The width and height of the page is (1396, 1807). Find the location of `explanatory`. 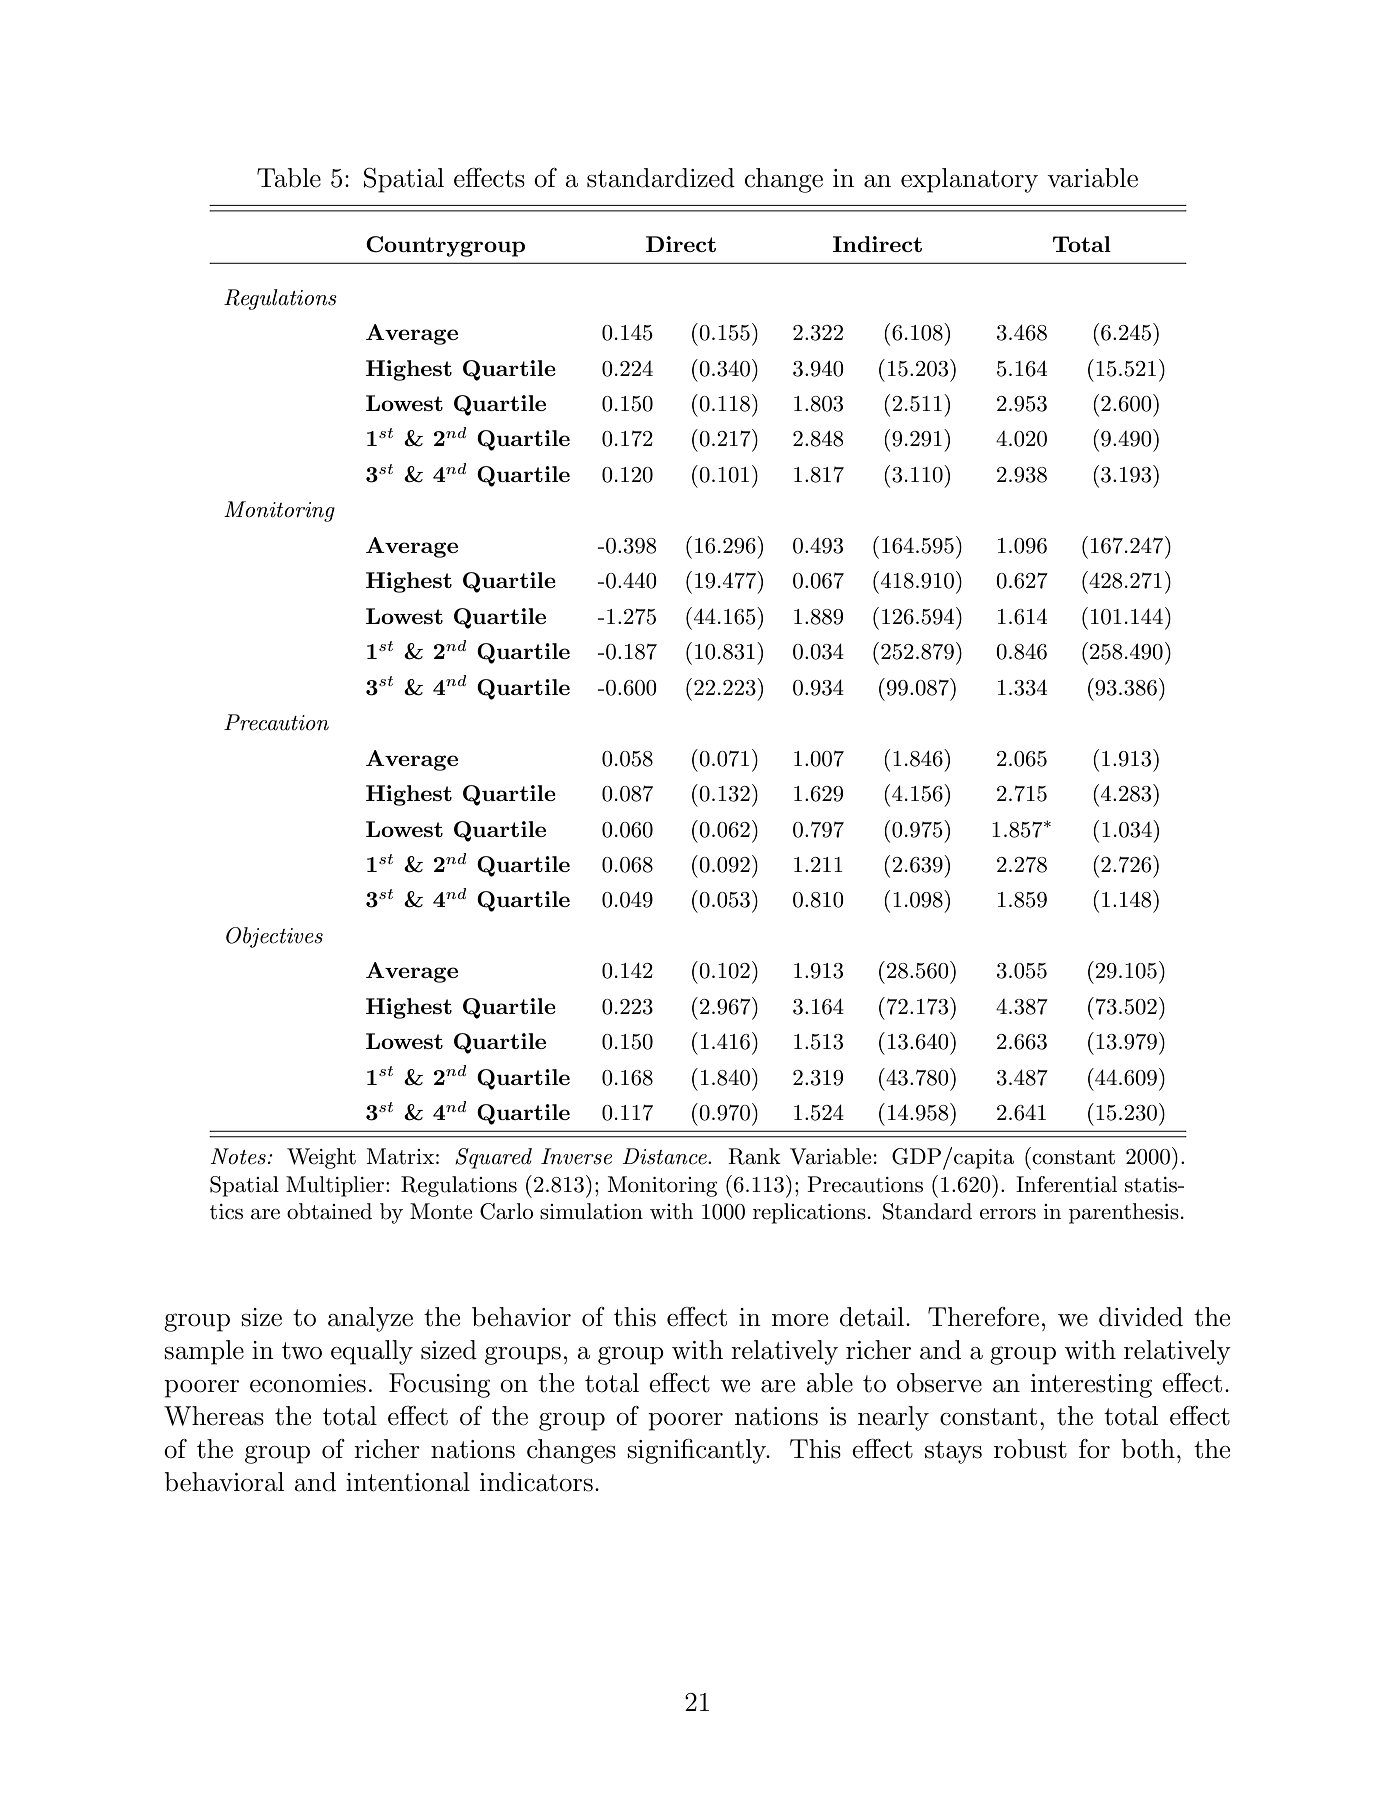

explanatory is located at coordinates (969, 180).
